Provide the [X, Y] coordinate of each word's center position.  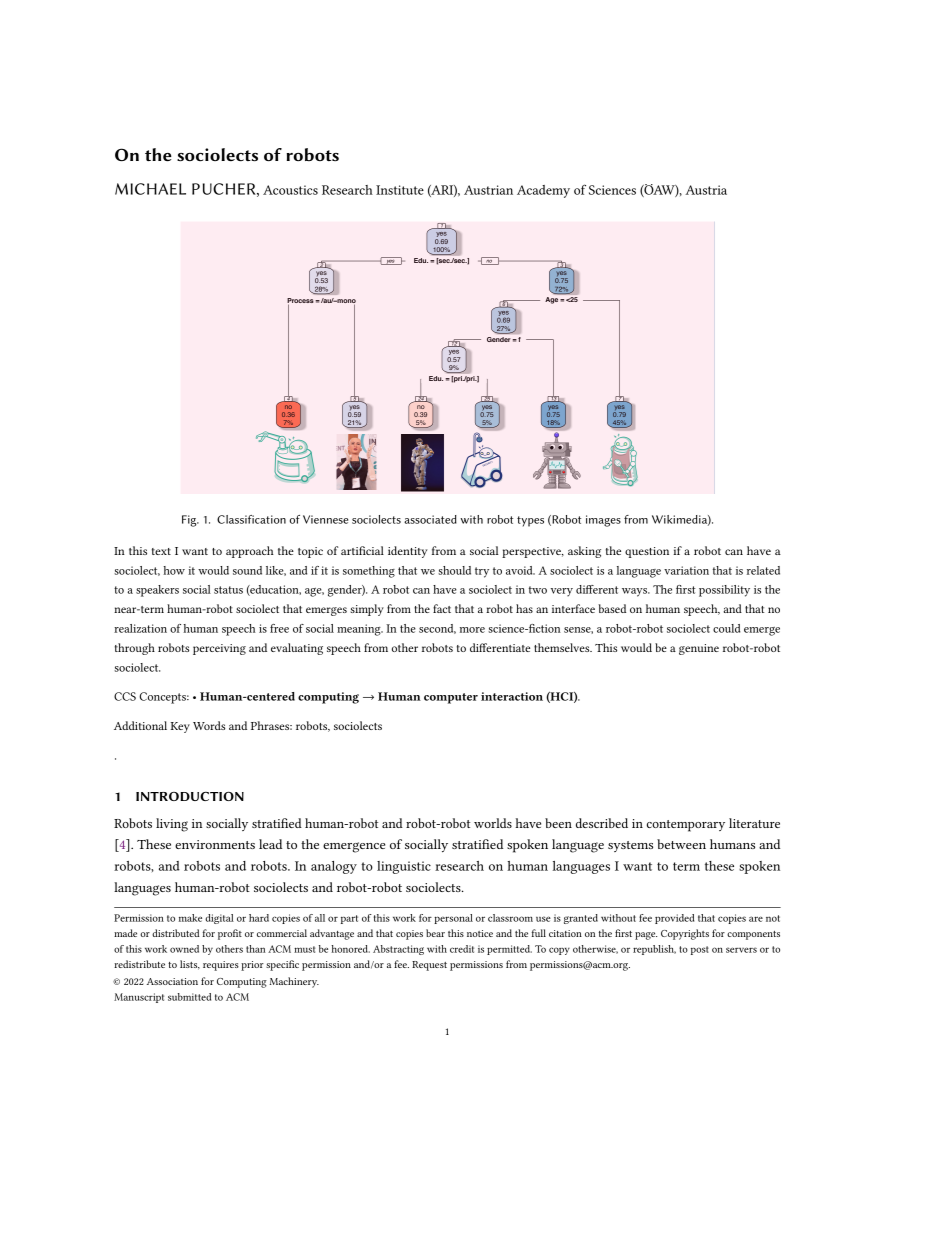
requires [221, 966]
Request [429, 966]
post [700, 950]
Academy [543, 191]
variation [686, 570]
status [228, 590]
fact [442, 608]
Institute [400, 190]
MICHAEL [150, 189]
